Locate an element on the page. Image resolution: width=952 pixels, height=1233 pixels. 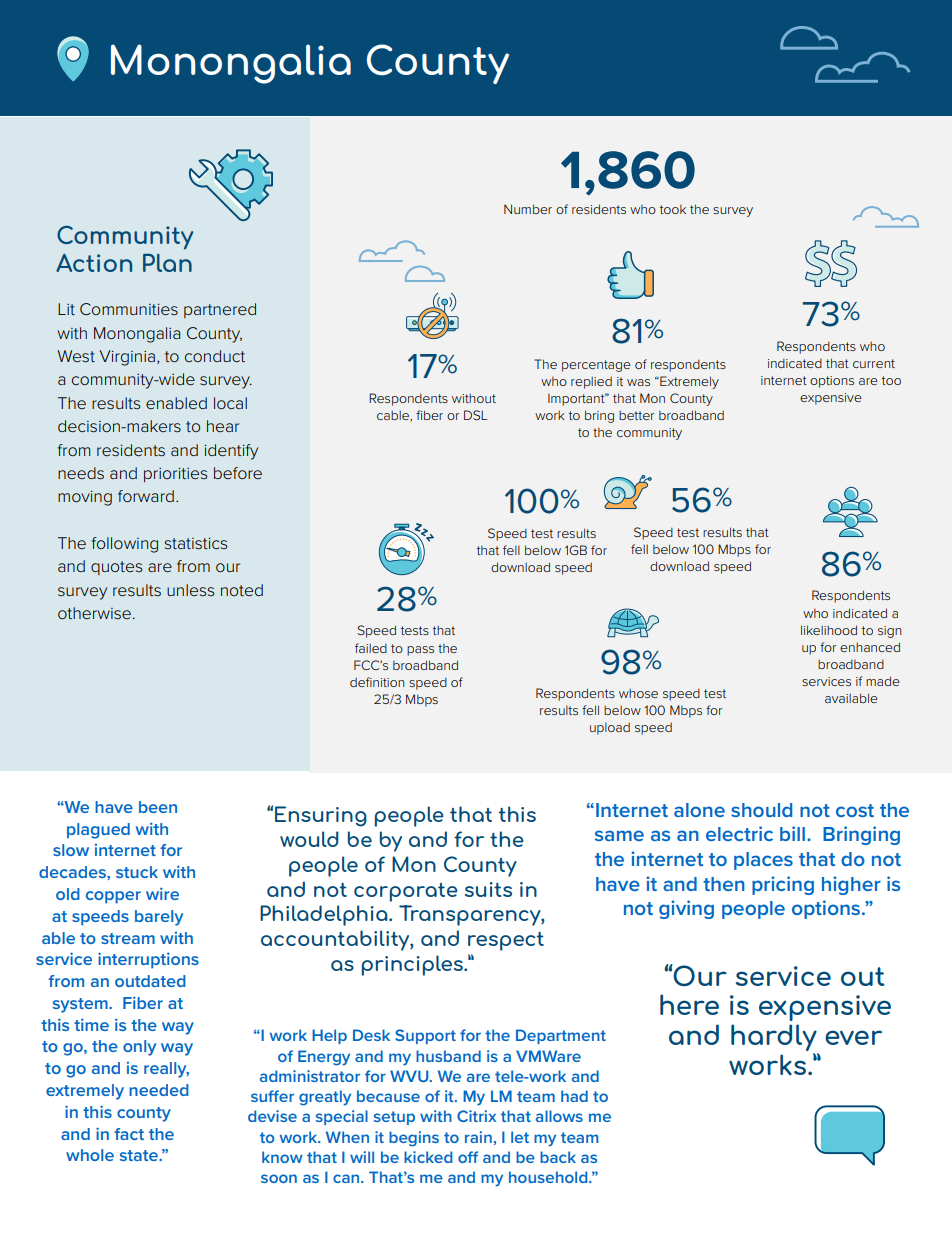
otherwise is located at coordinates (95, 613).
